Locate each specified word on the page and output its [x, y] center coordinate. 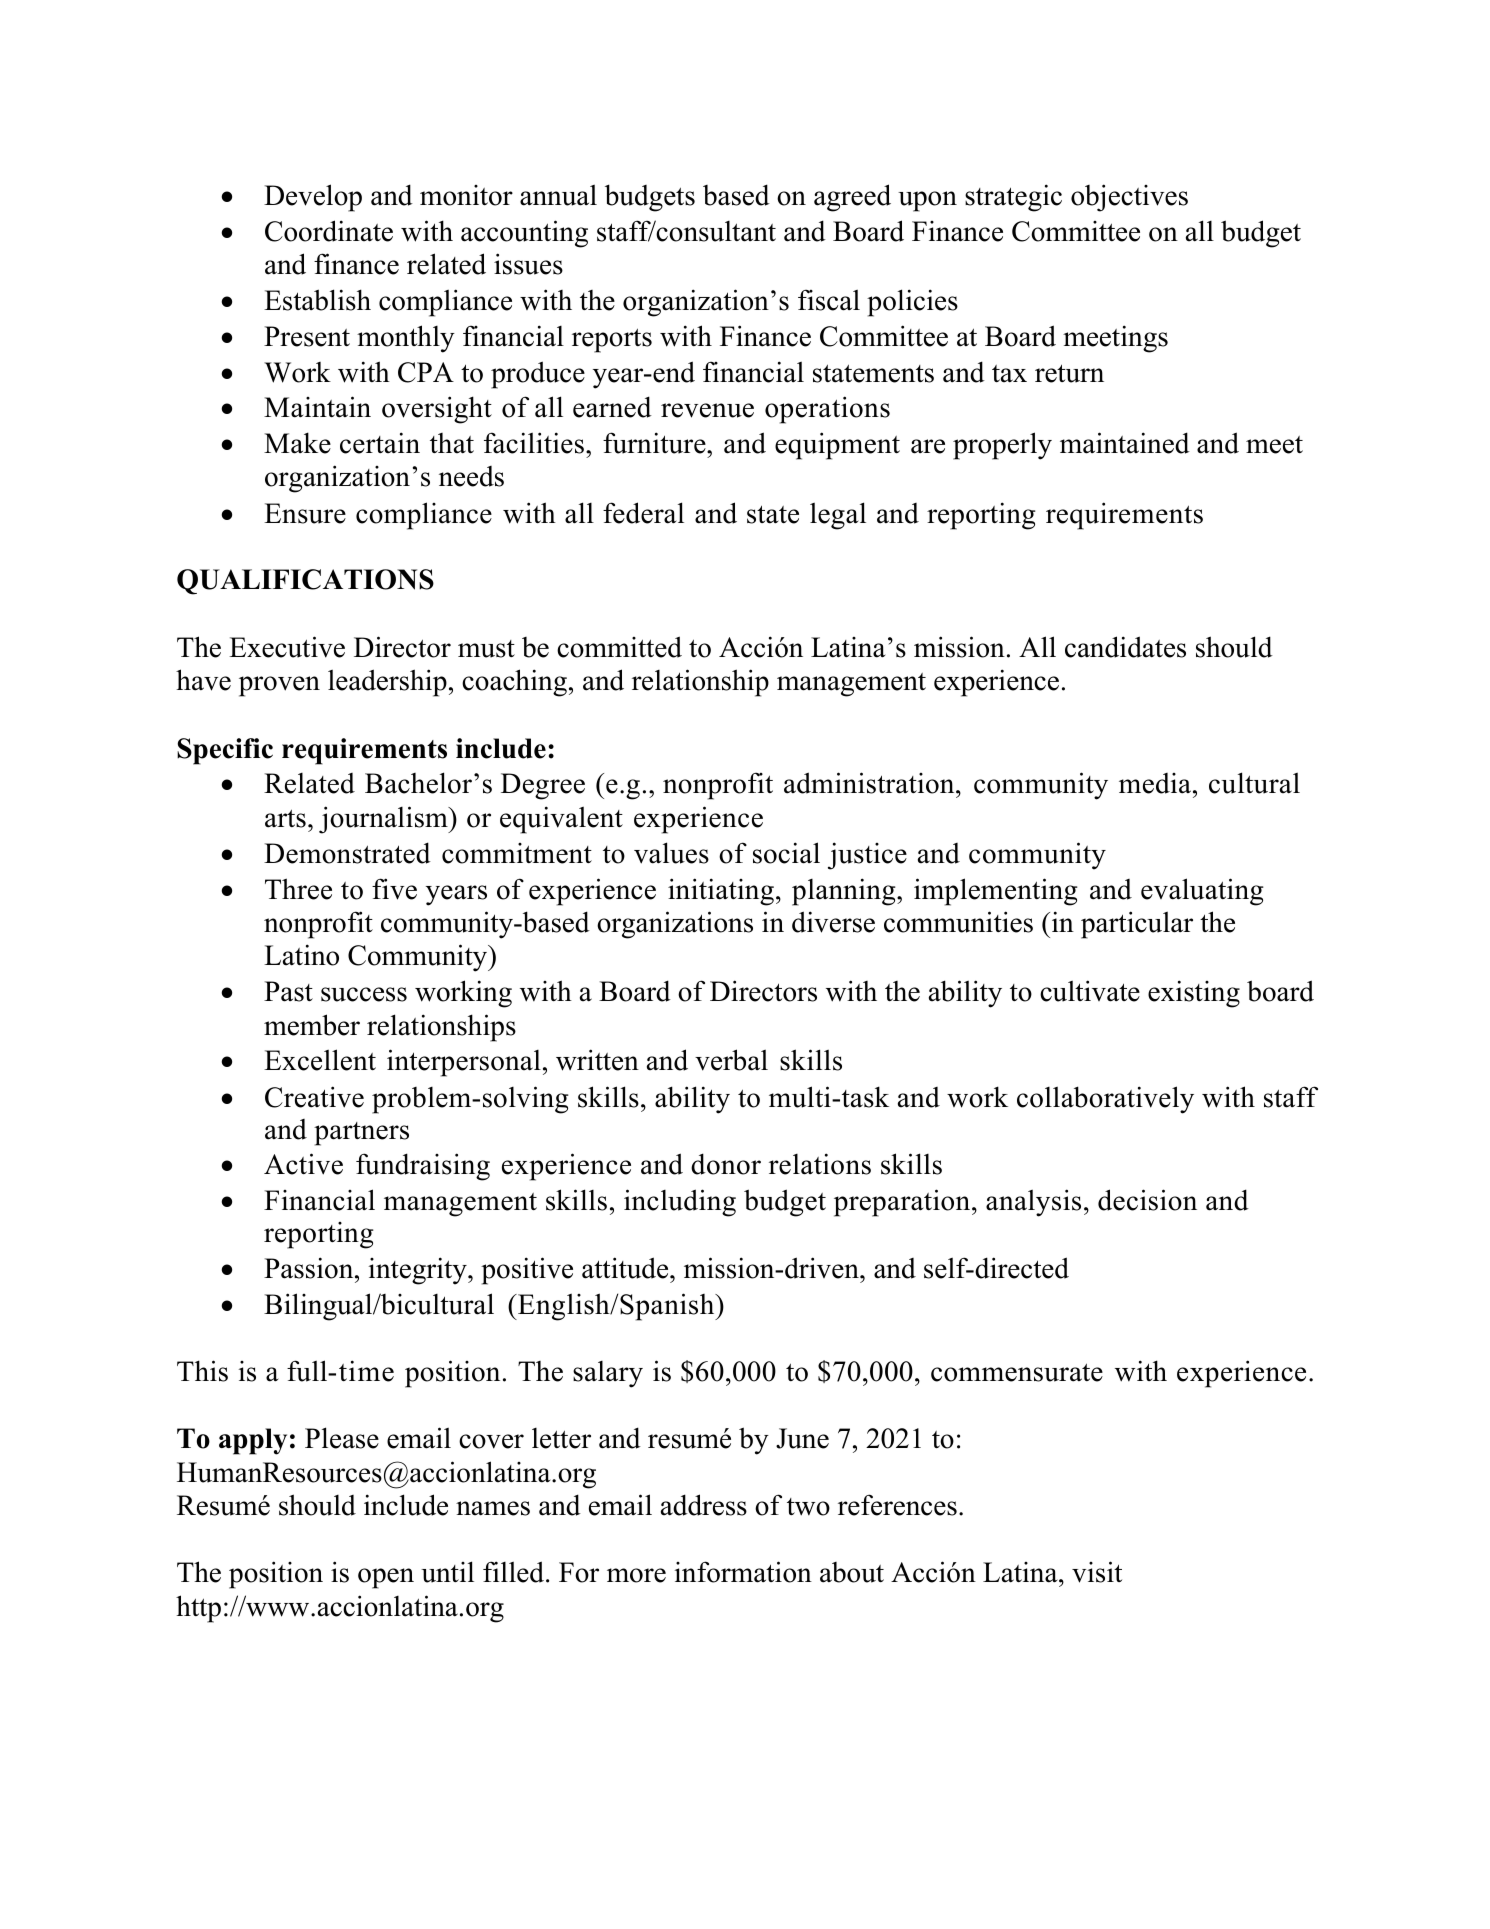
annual [558, 195]
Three [298, 889]
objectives [1129, 198]
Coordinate [329, 231]
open [386, 1578]
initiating [721, 892]
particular [1137, 925]
